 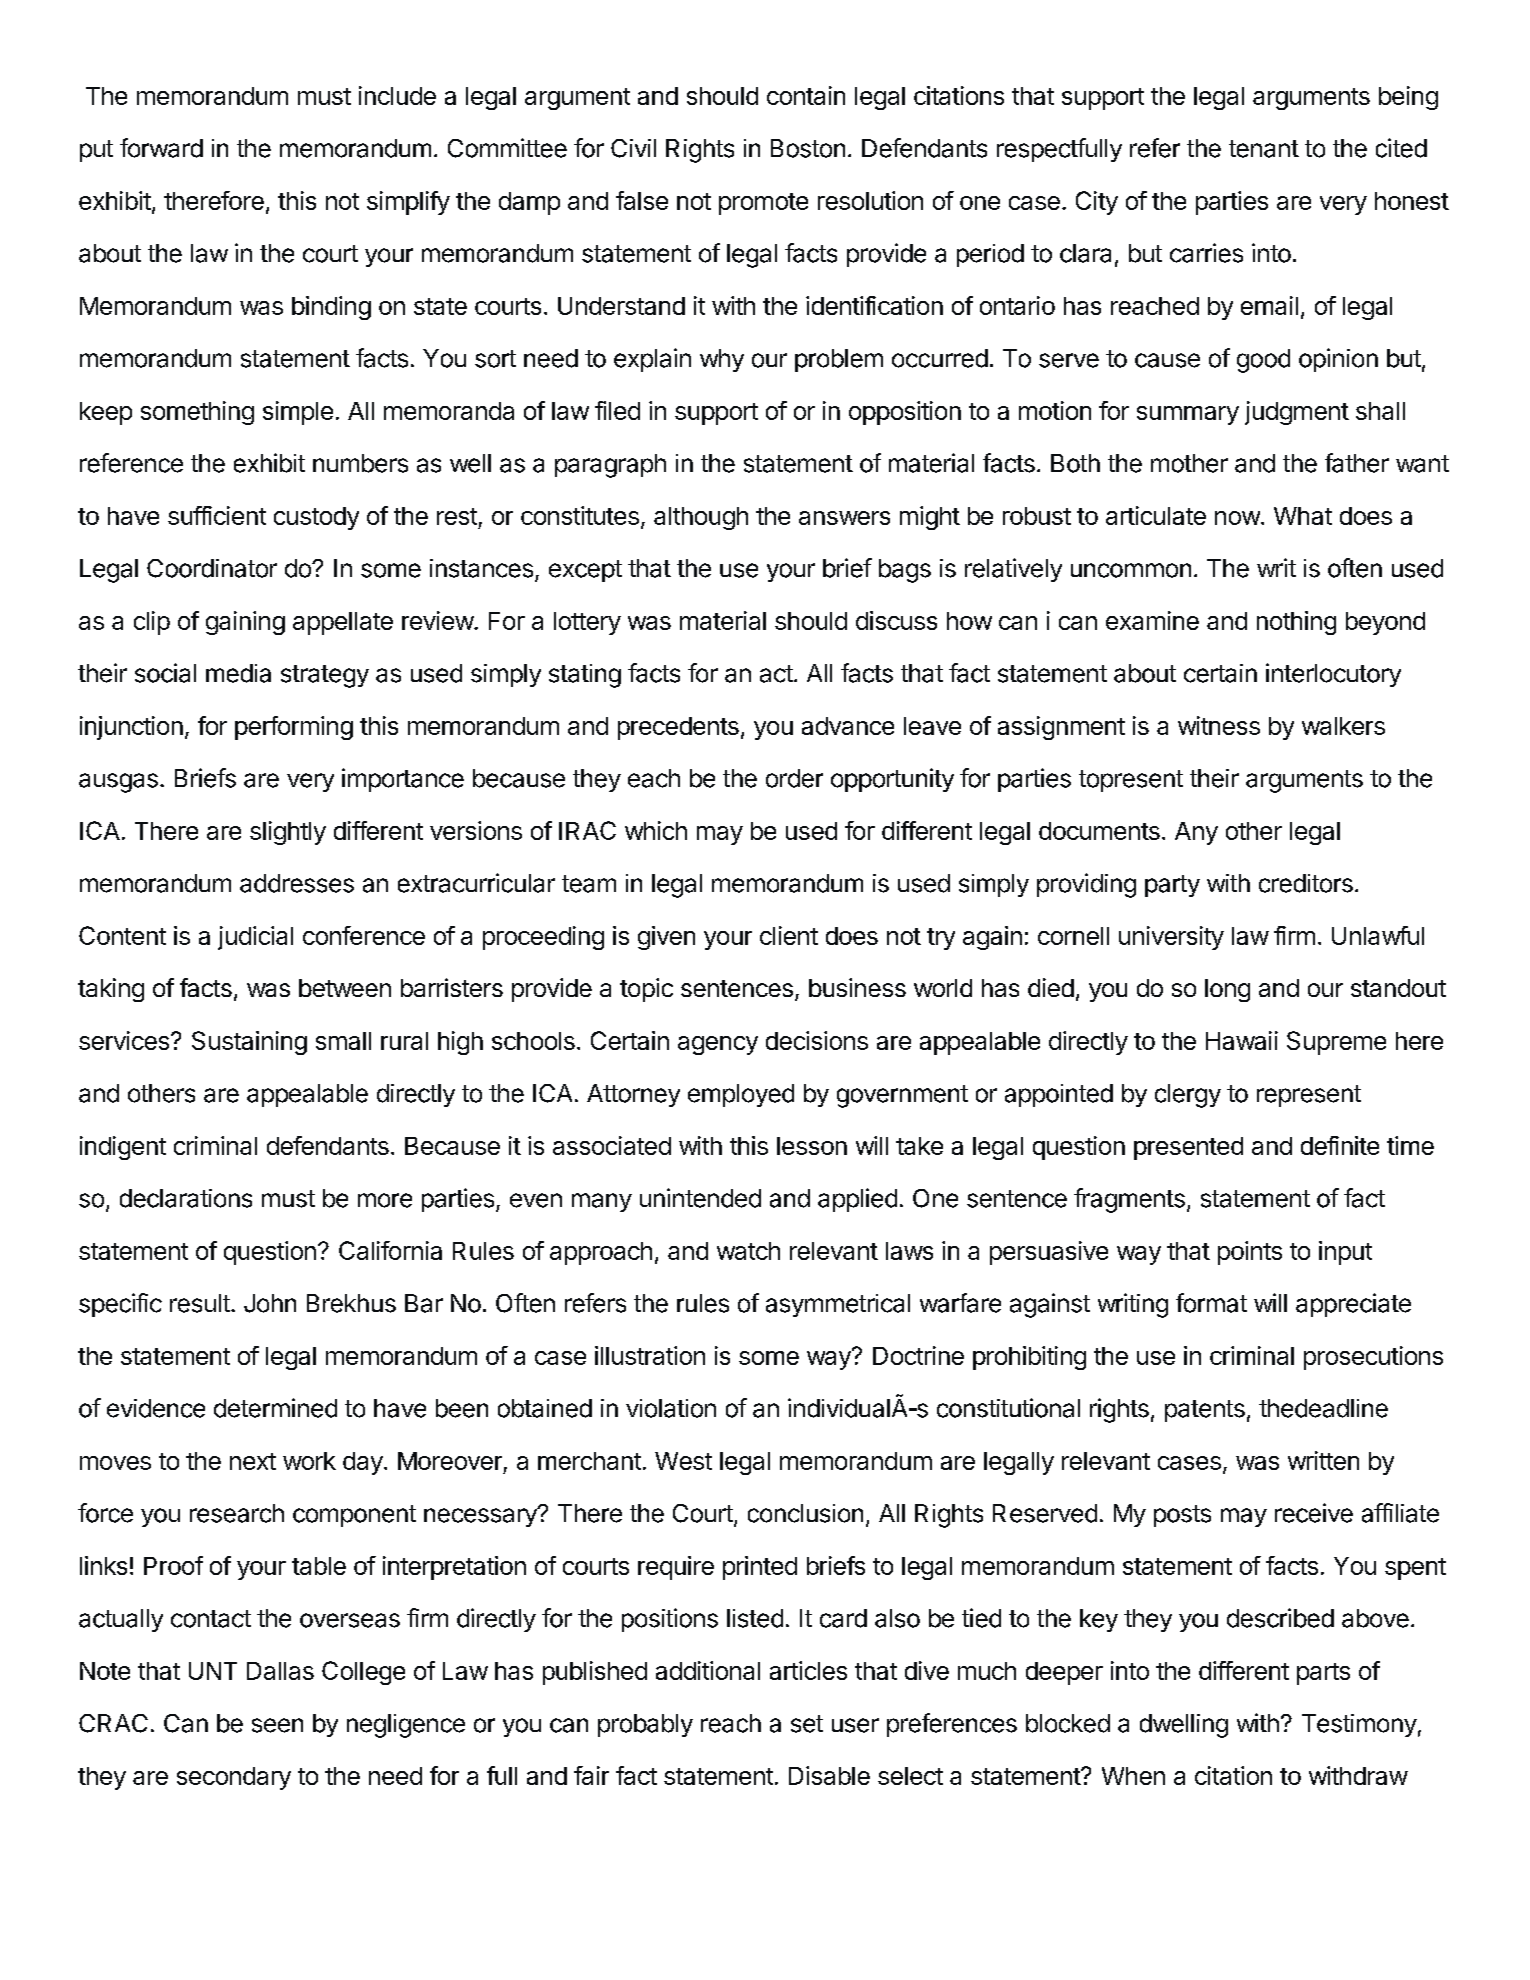 I want to click on asymmetrical, so click(x=838, y=1305).
